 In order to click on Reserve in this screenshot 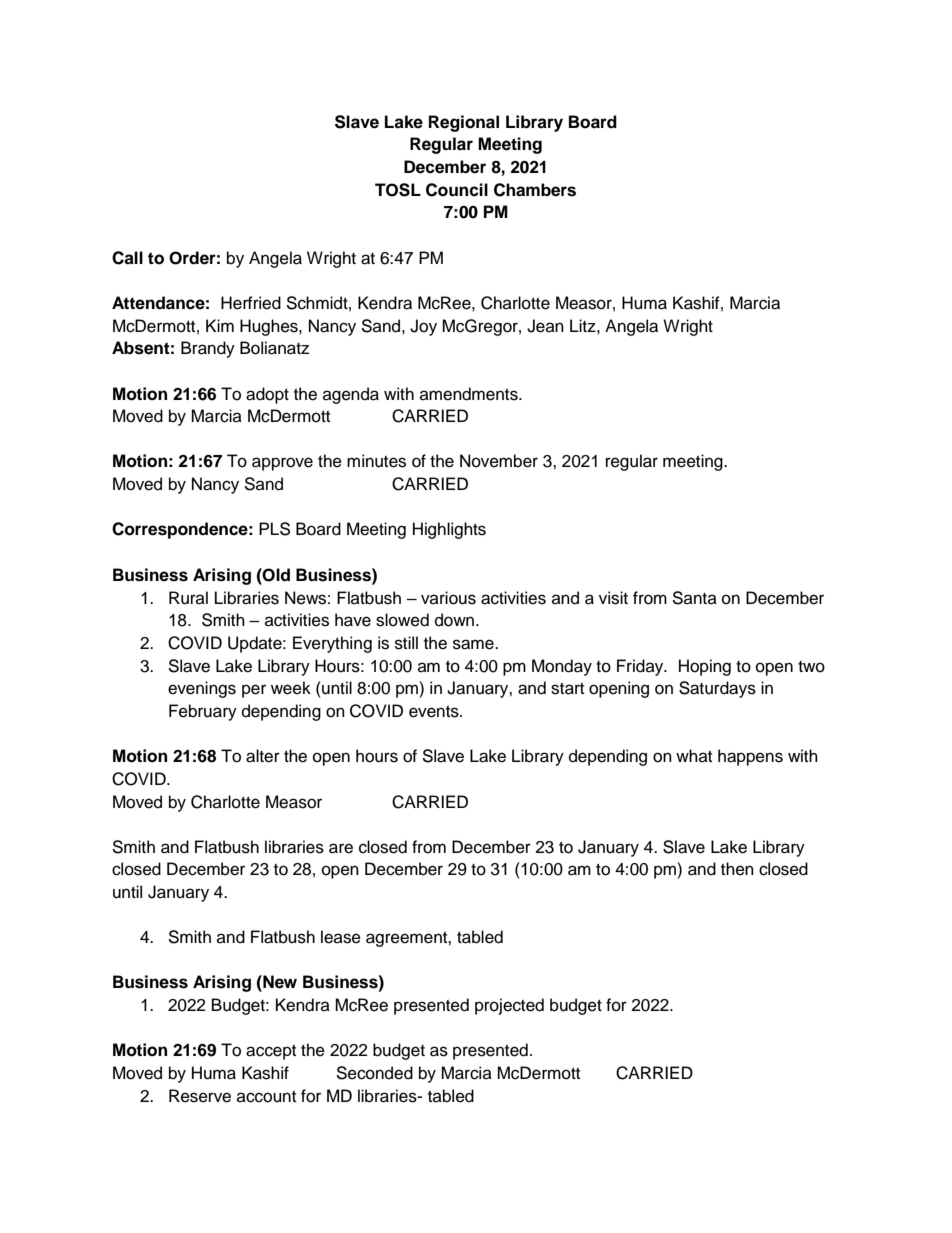, I will do `click(200, 1096)`.
